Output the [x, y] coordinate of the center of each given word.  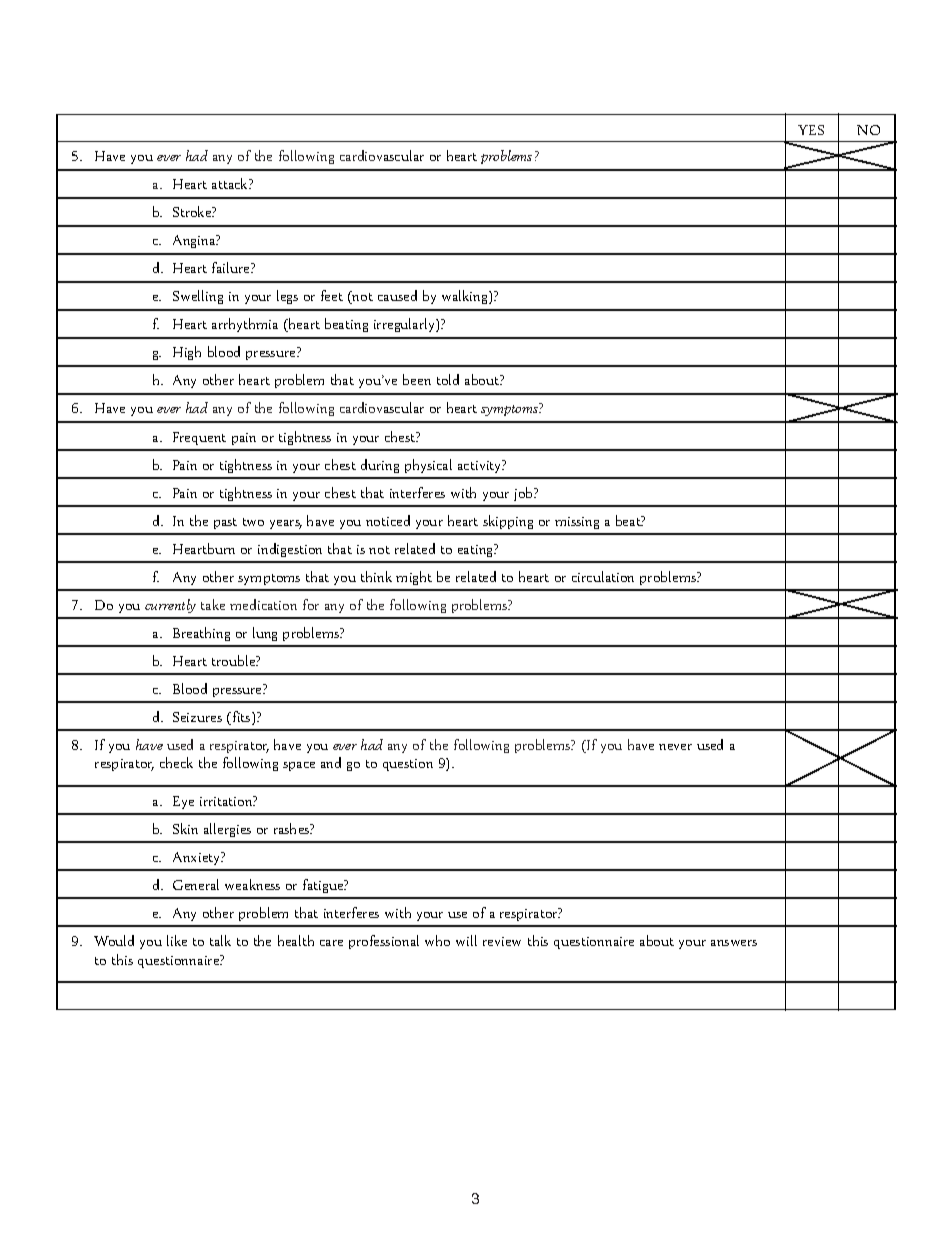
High [187, 353]
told [448, 379]
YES [811, 130]
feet [332, 295]
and [331, 762]
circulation [603, 576]
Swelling [198, 297]
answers [734, 943]
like [177, 940]
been [417, 379]
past [225, 523]
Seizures [197, 717]
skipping [508, 522]
